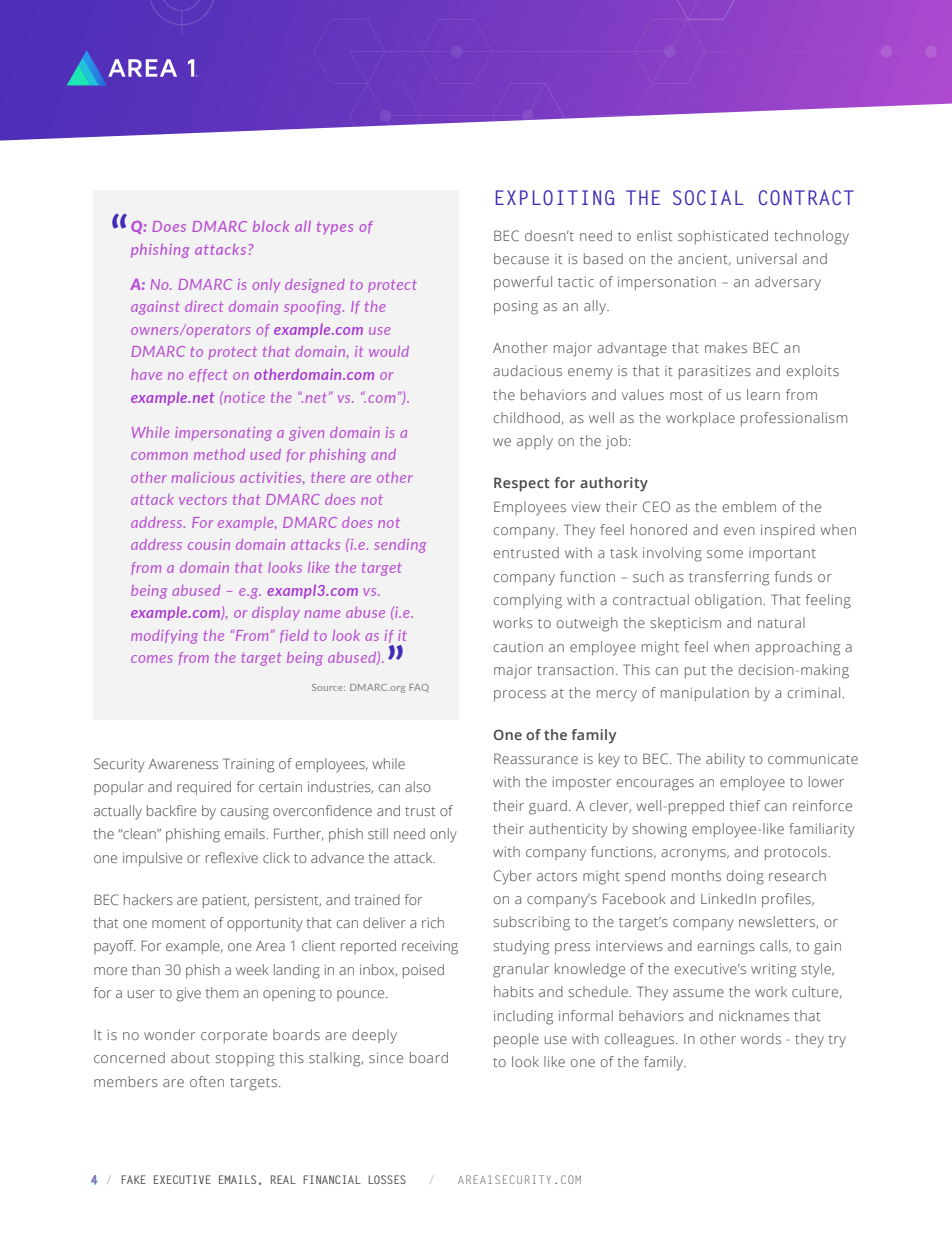 The image size is (952, 1233). I want to click on block, so click(271, 226).
